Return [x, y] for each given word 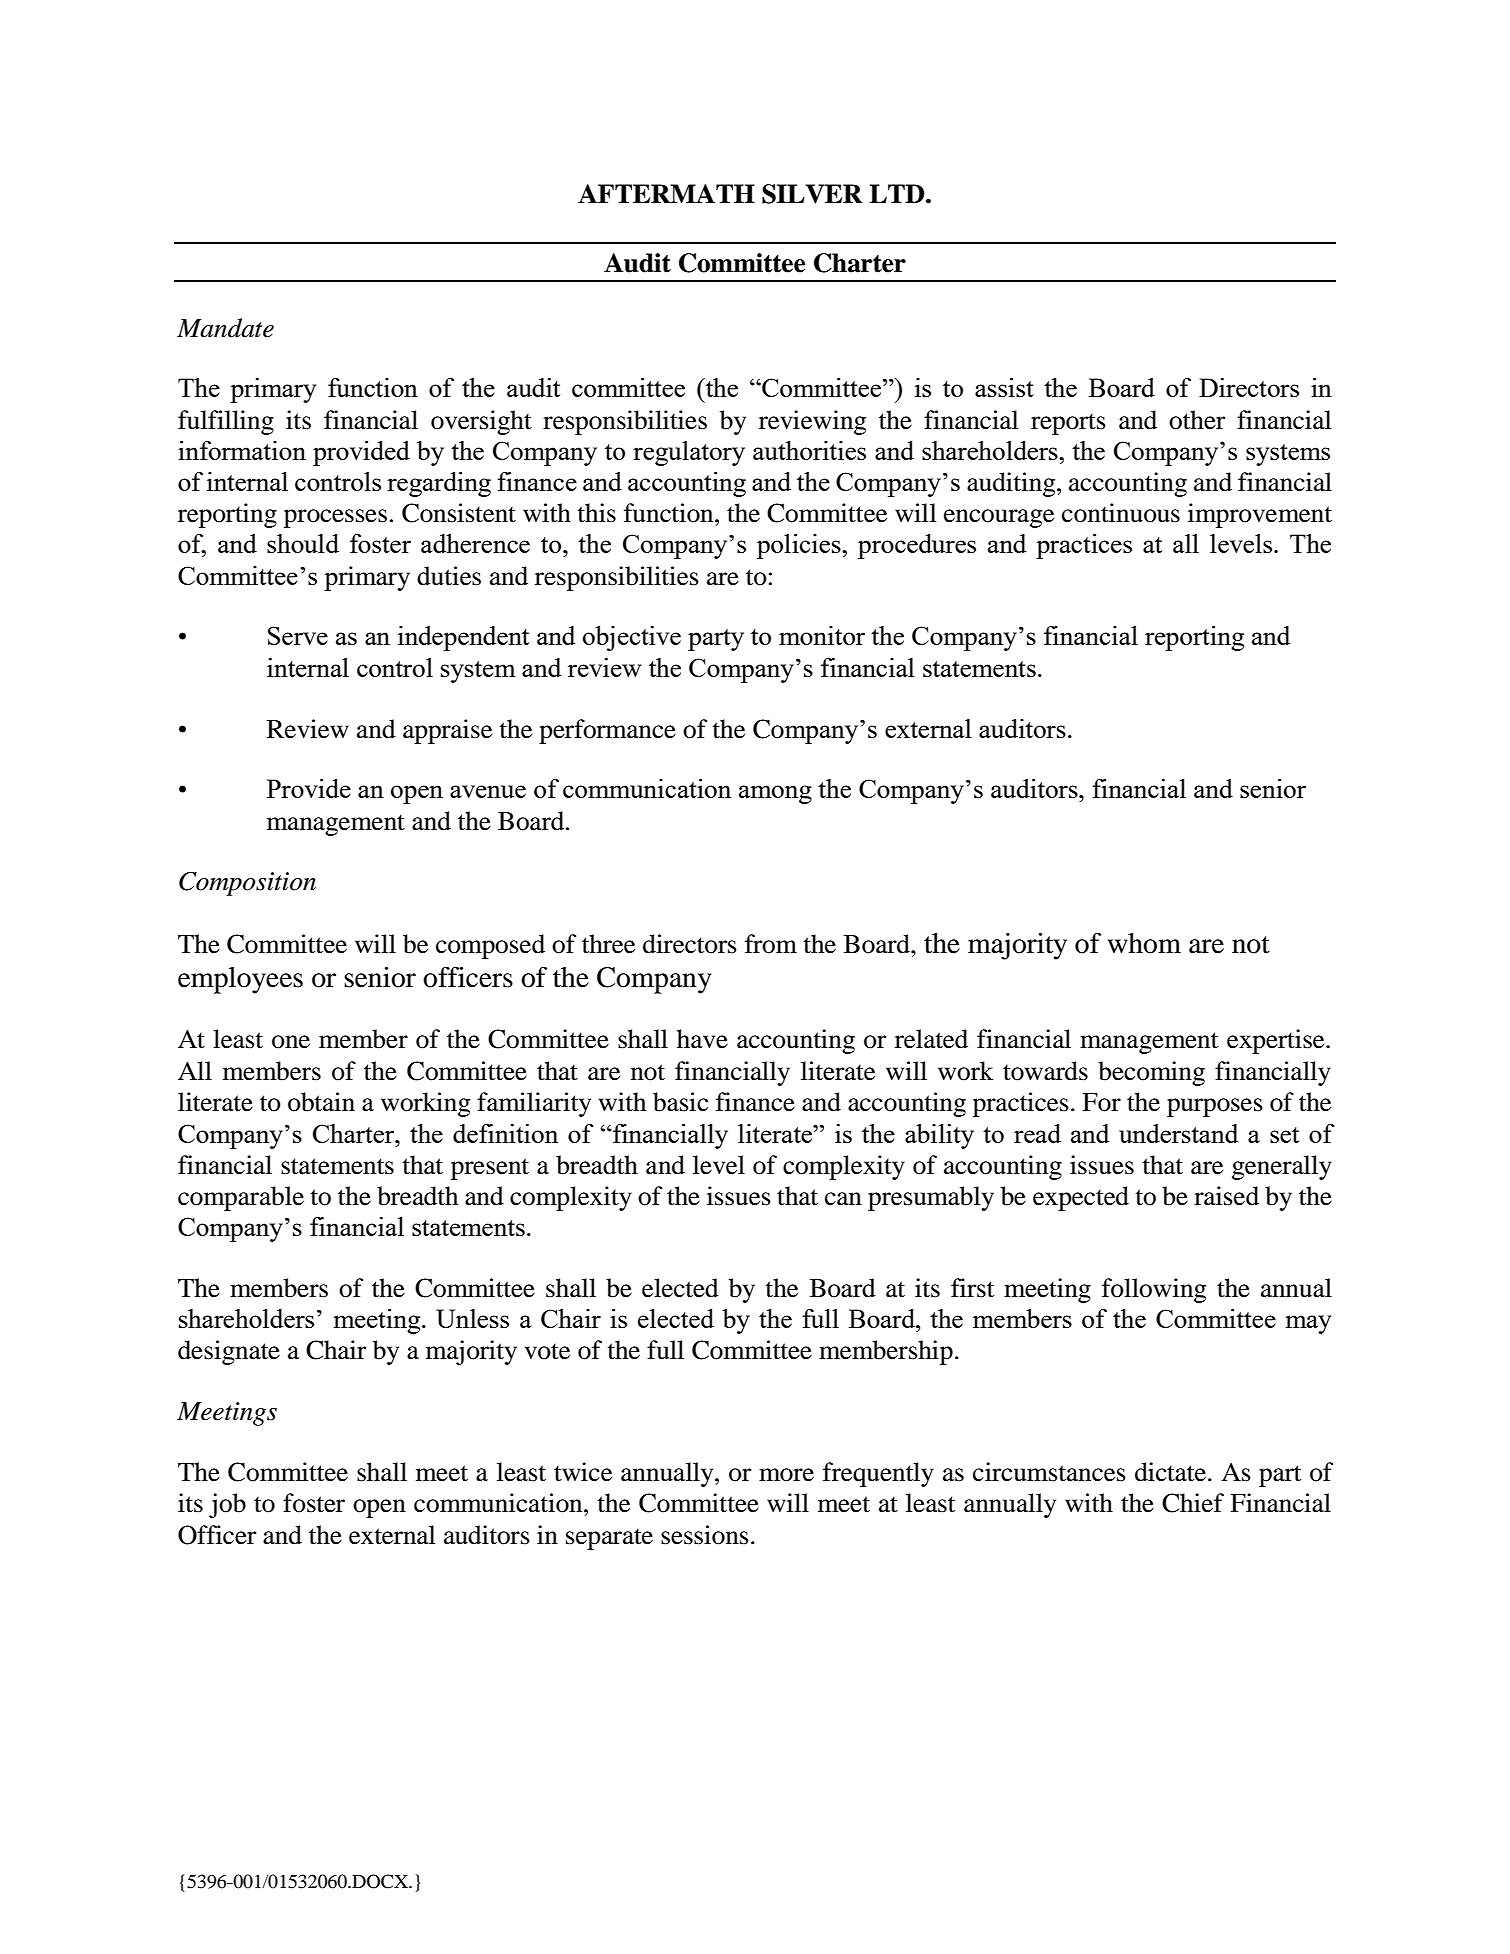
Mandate [225, 328]
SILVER [812, 194]
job [227, 1505]
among [775, 794]
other [1197, 420]
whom [1144, 943]
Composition [247, 884]
